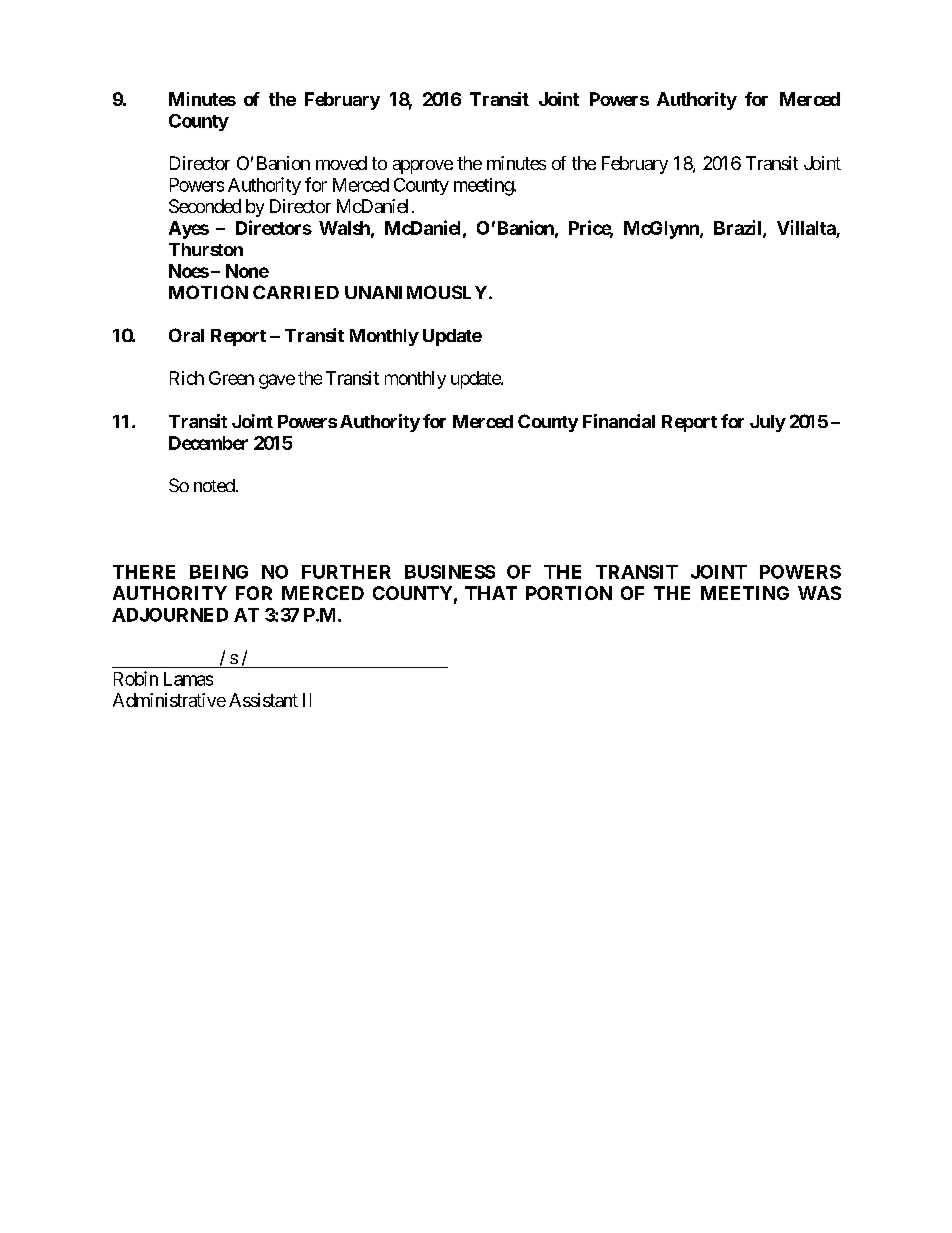  Describe the element at coordinates (819, 593) in the image. I see `WAS` at that location.
